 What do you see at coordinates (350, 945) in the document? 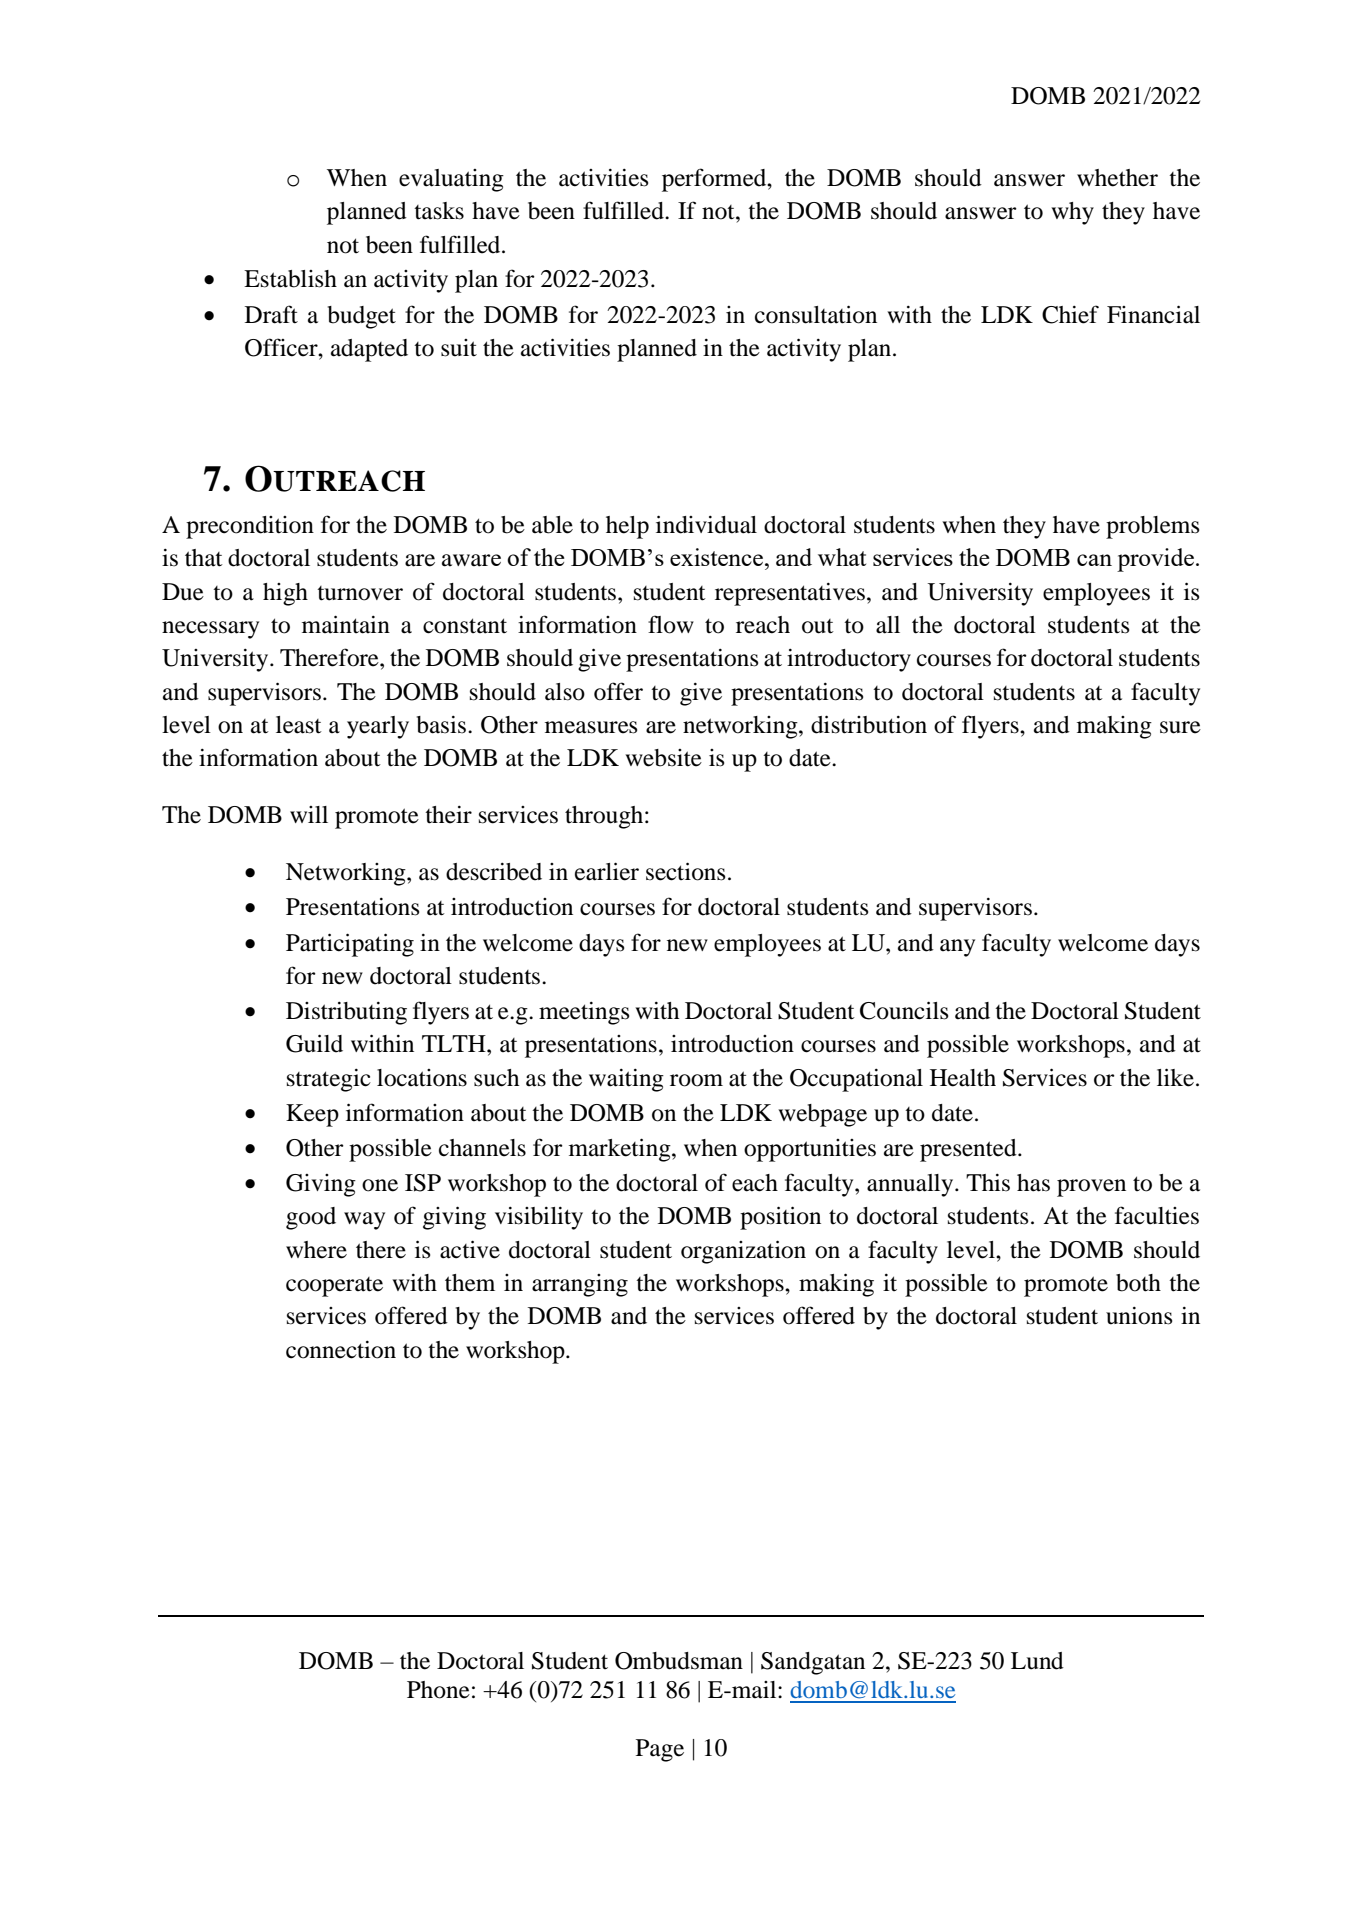
I see `Participating` at bounding box center [350, 945].
